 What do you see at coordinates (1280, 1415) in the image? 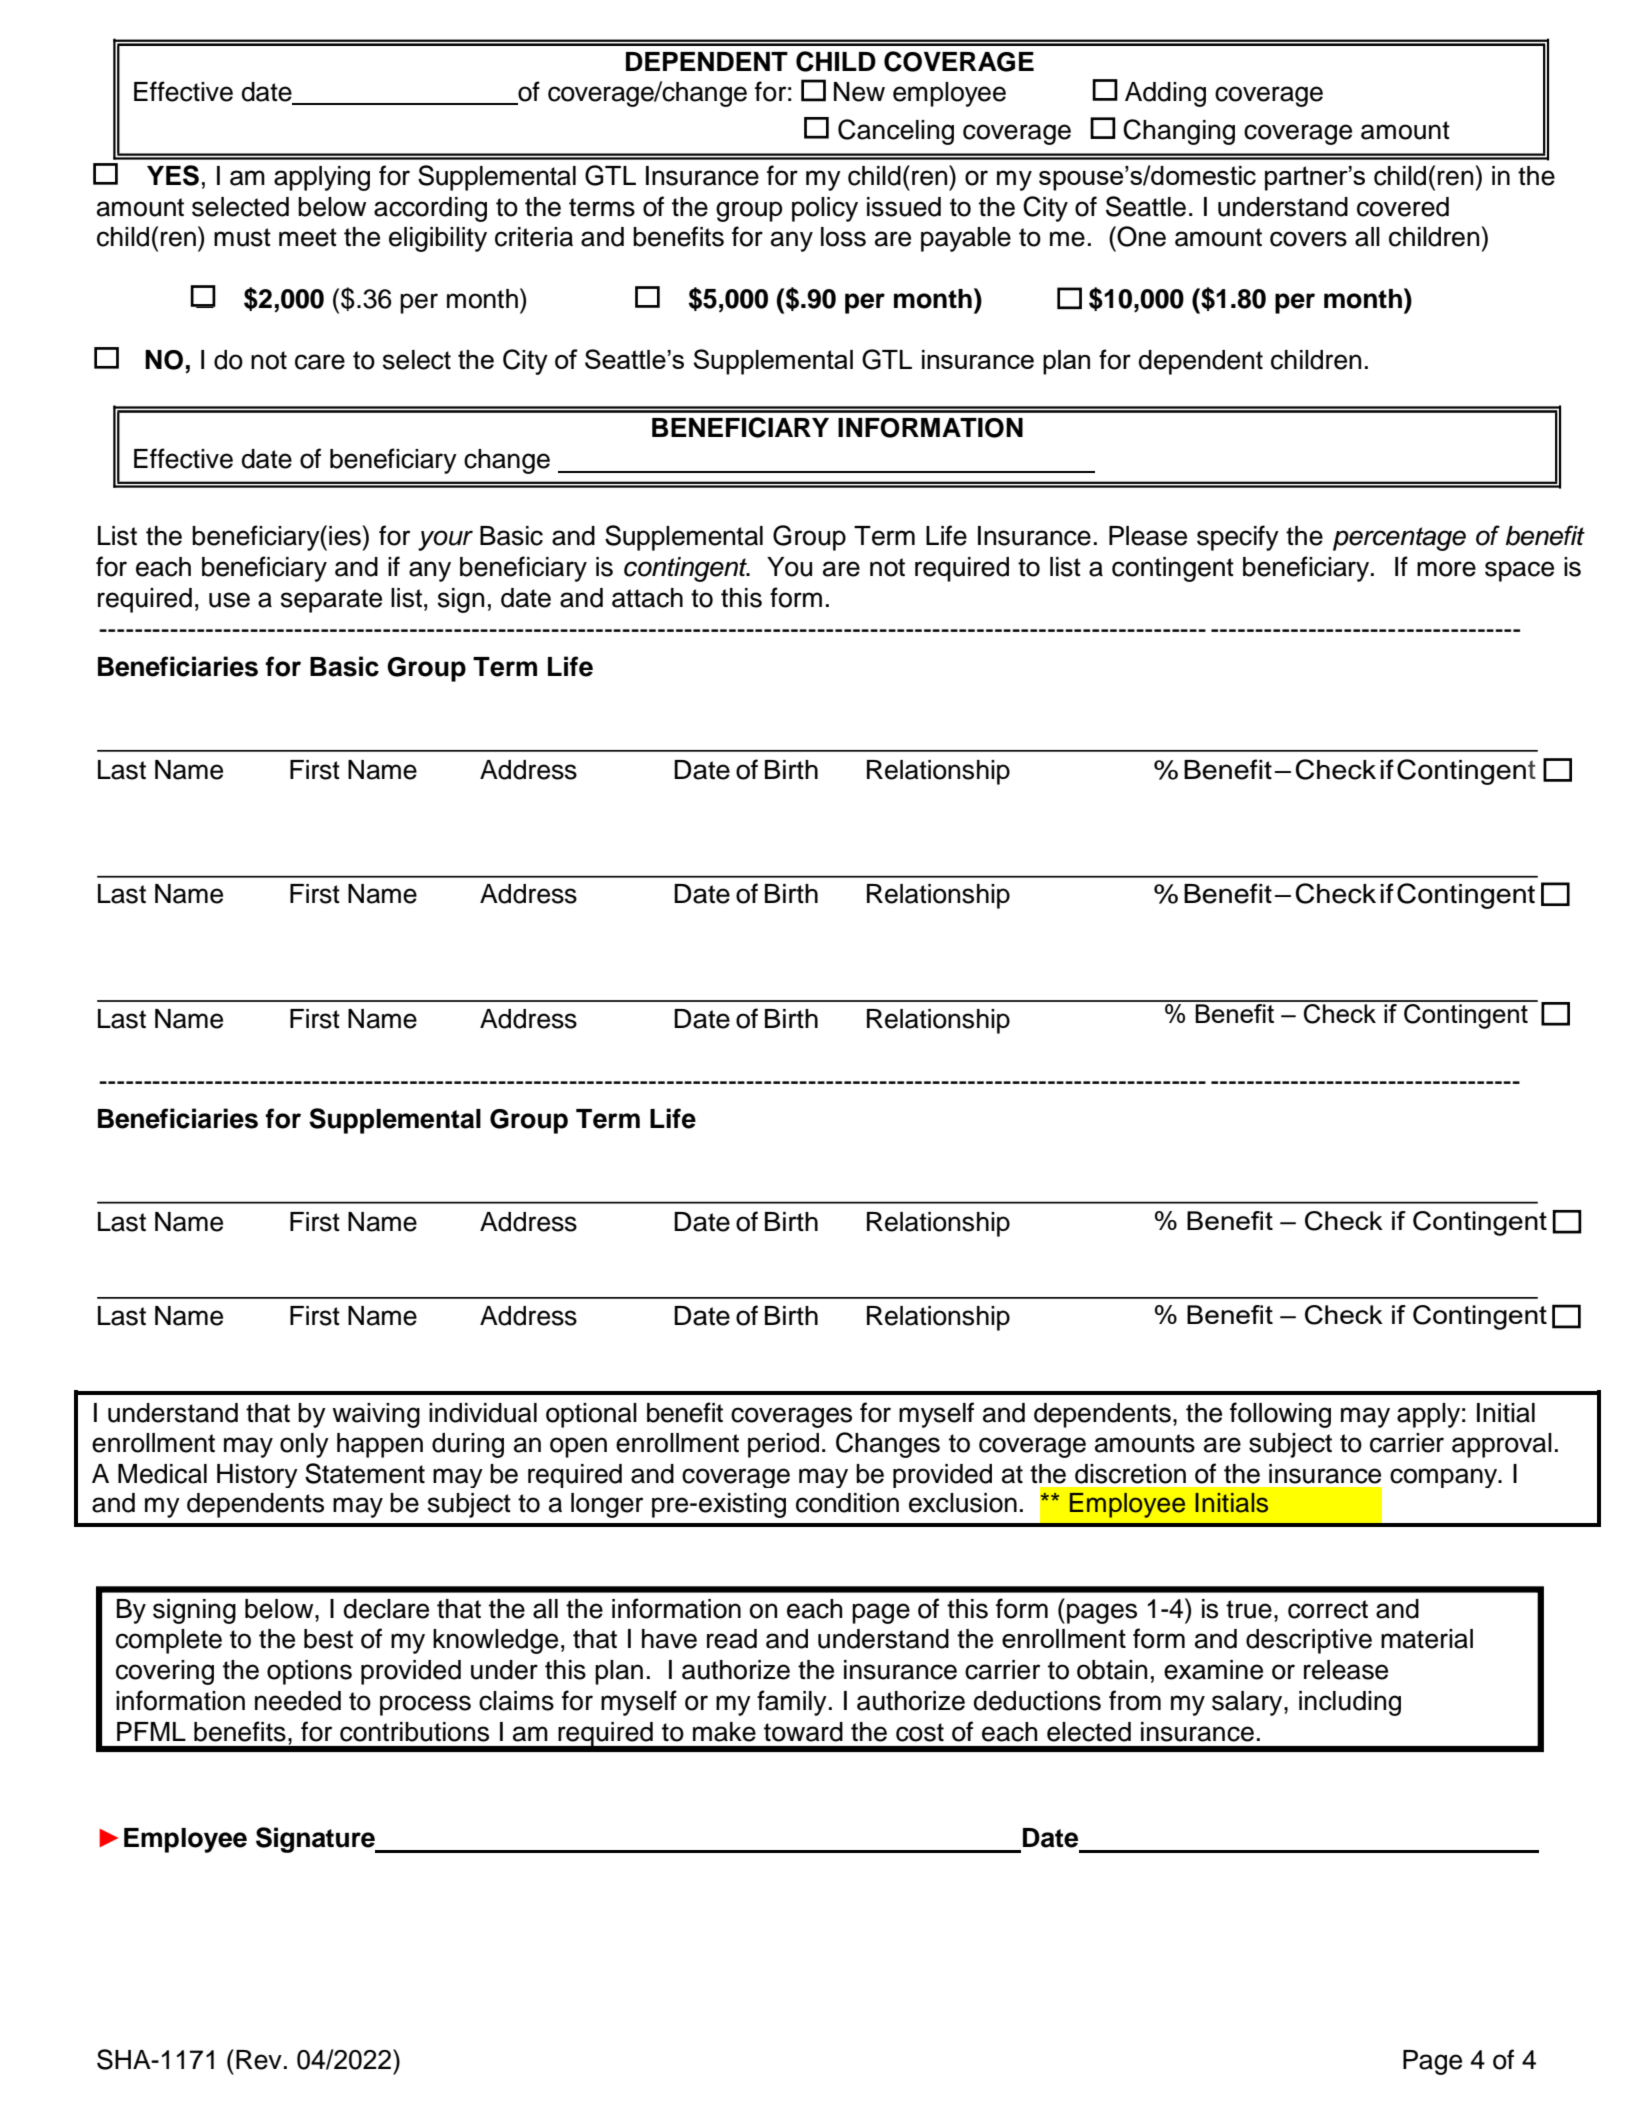
I see `following` at bounding box center [1280, 1415].
